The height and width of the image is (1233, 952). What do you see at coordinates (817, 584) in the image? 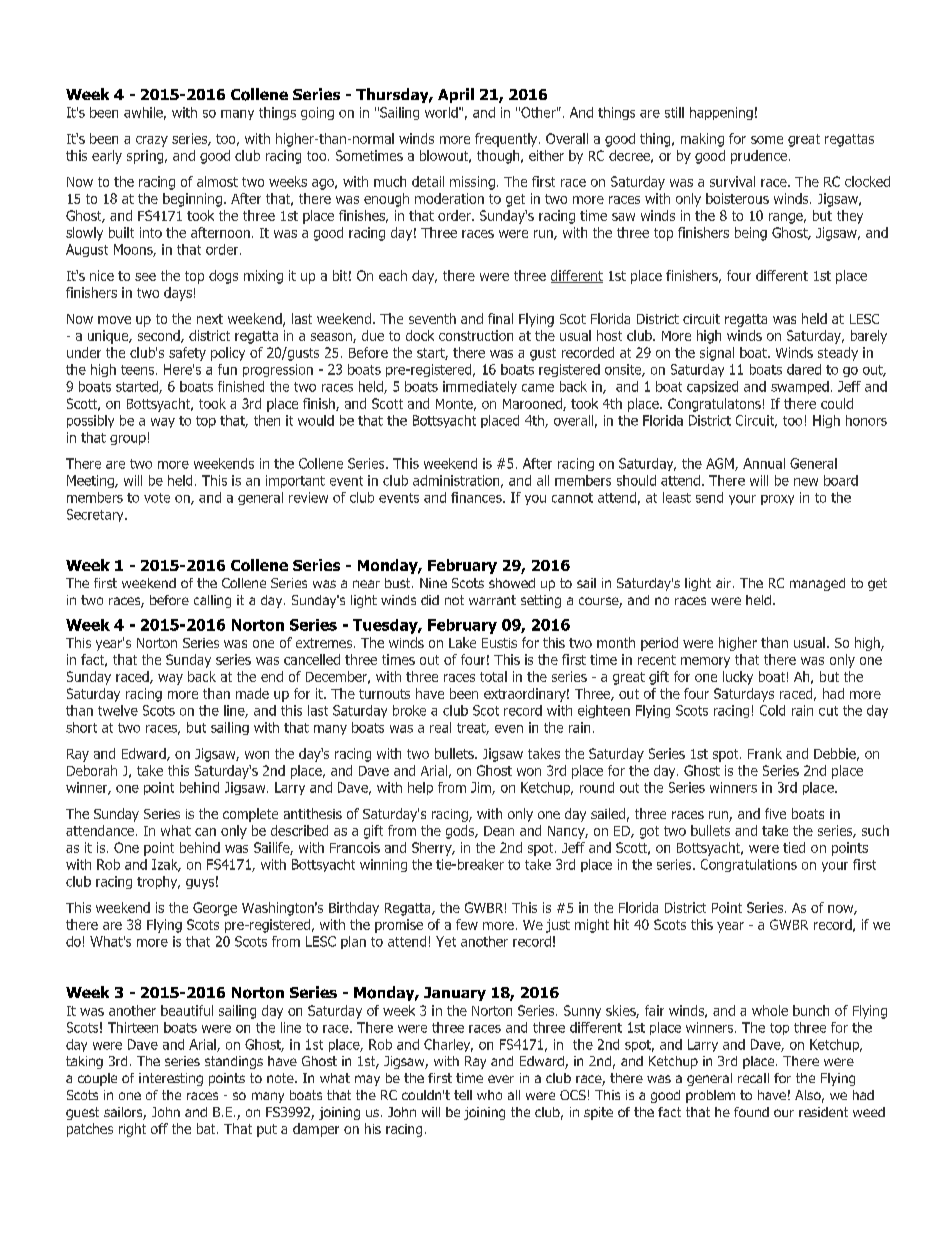
I see `managed` at bounding box center [817, 584].
